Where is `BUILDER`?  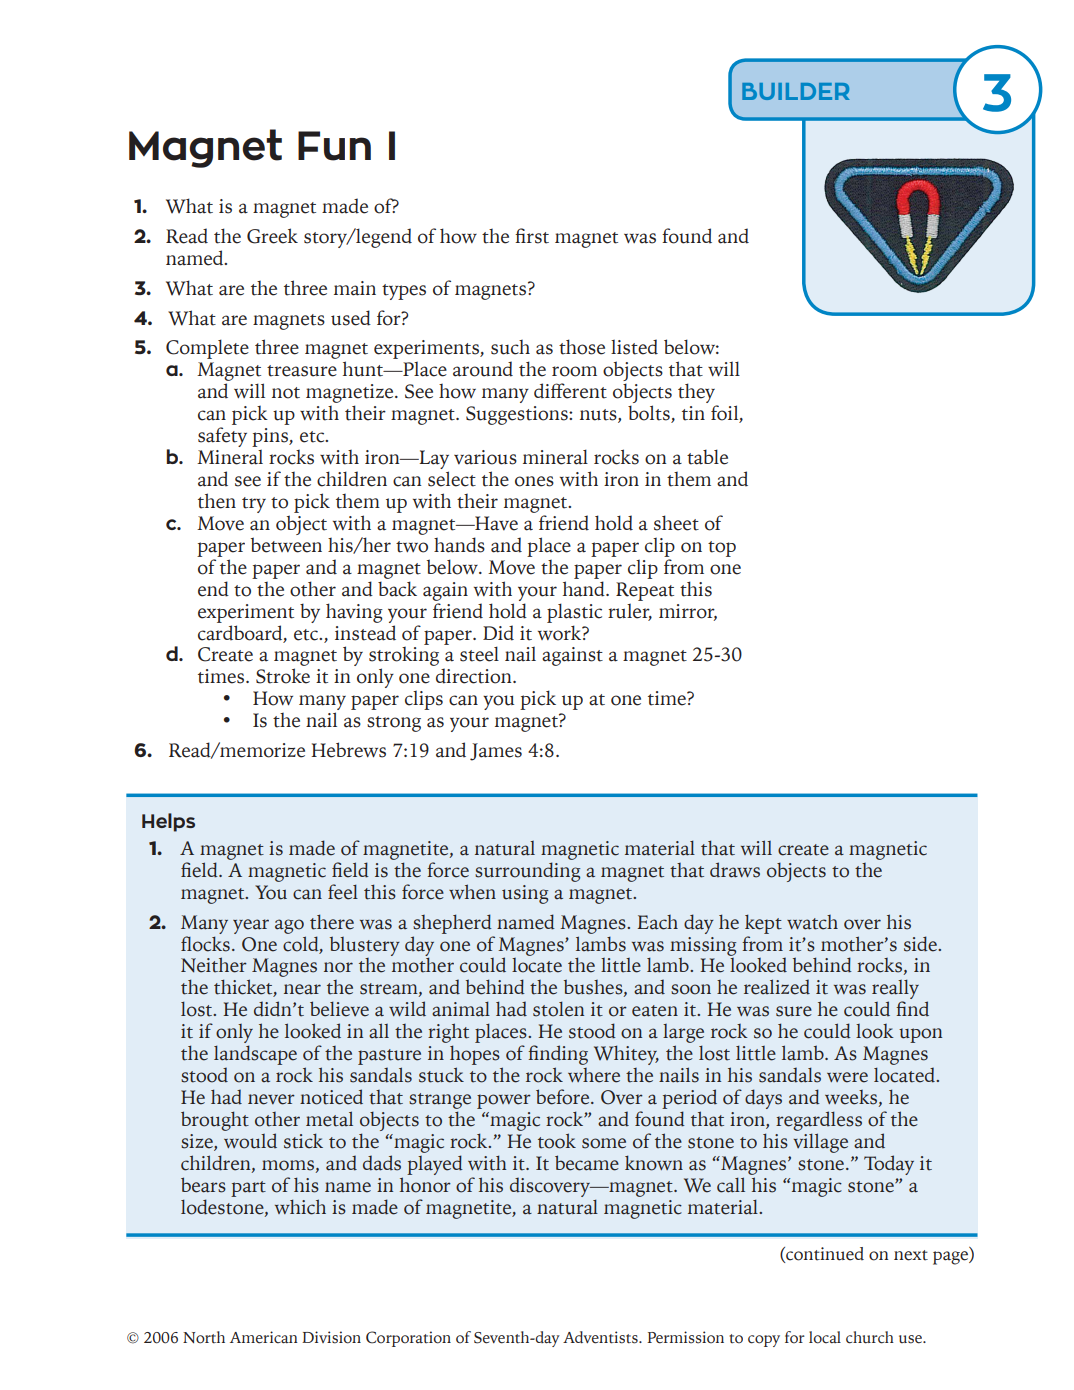 BUILDER is located at coordinates (796, 91).
